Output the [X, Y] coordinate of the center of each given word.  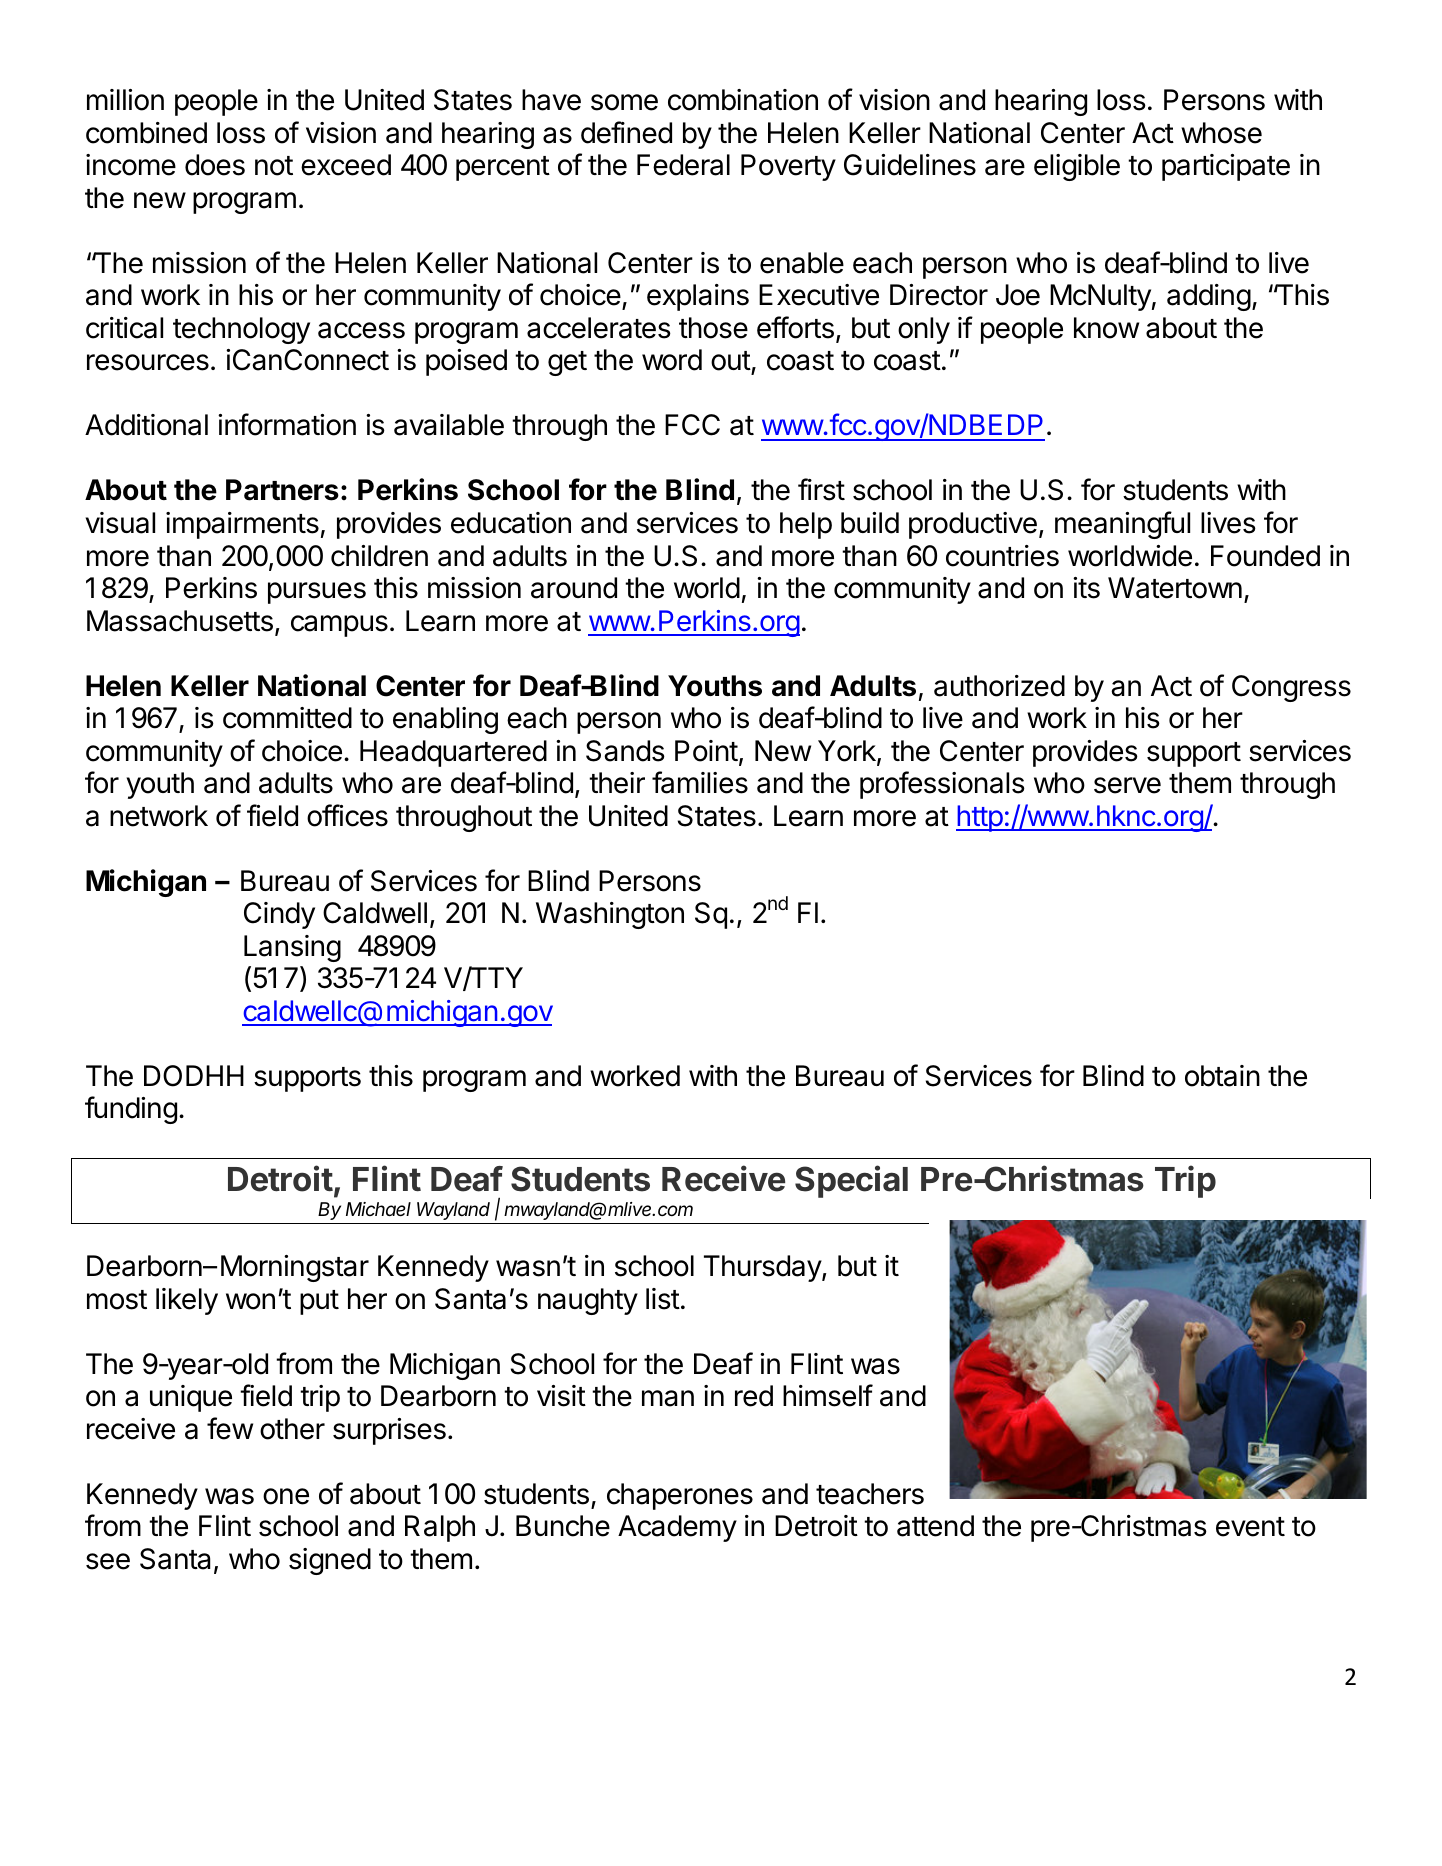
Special [851, 1181]
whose [1221, 133]
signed [330, 1561]
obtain [1222, 1076]
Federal [683, 165]
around [574, 588]
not [274, 166]
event [1250, 1527]
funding [131, 1110]
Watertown [1175, 588]
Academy [677, 1528]
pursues [317, 593]
